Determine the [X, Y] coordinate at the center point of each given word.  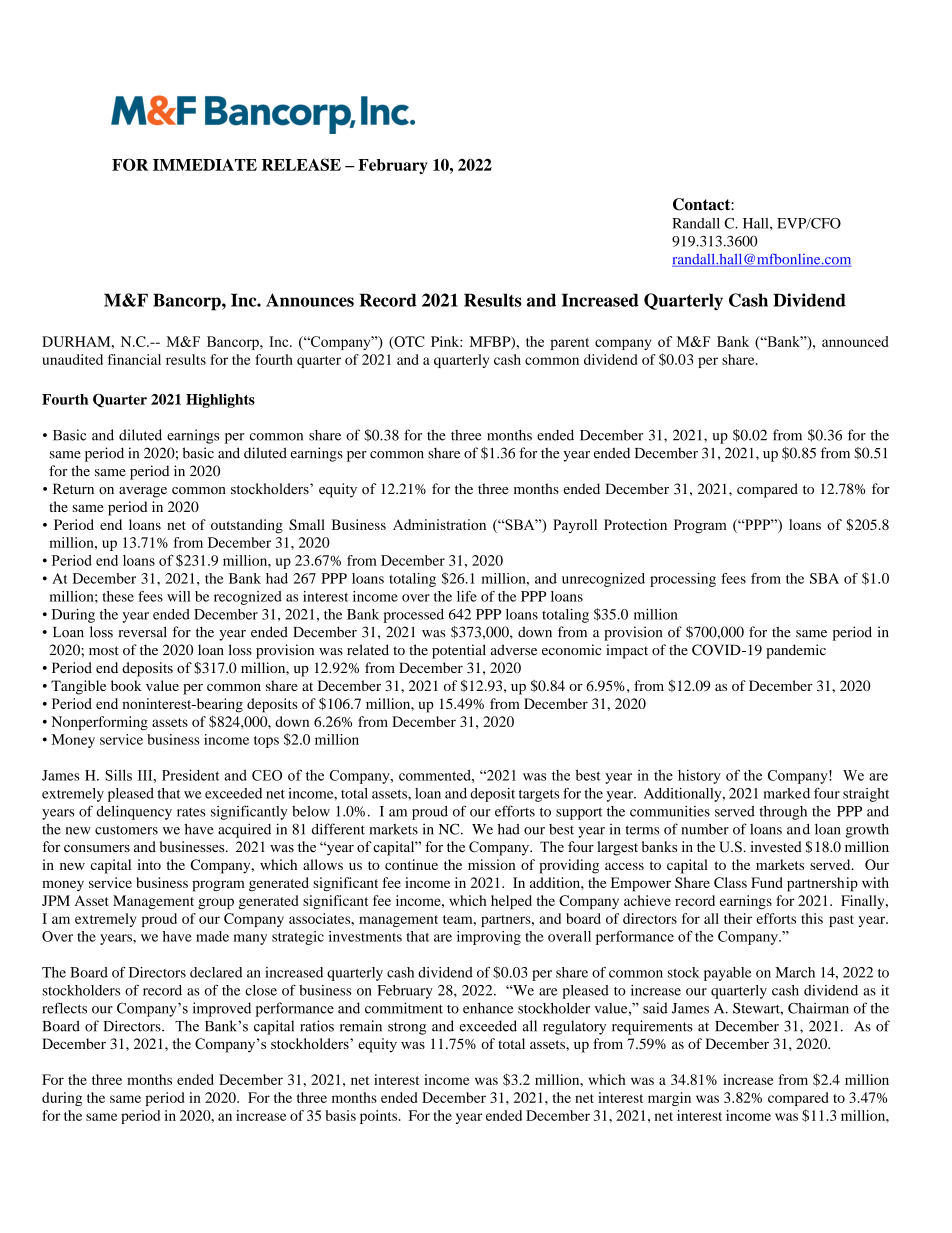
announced [855, 341]
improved [222, 1009]
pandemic [796, 651]
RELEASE [301, 164]
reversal [142, 632]
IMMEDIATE [205, 165]
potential [459, 651]
